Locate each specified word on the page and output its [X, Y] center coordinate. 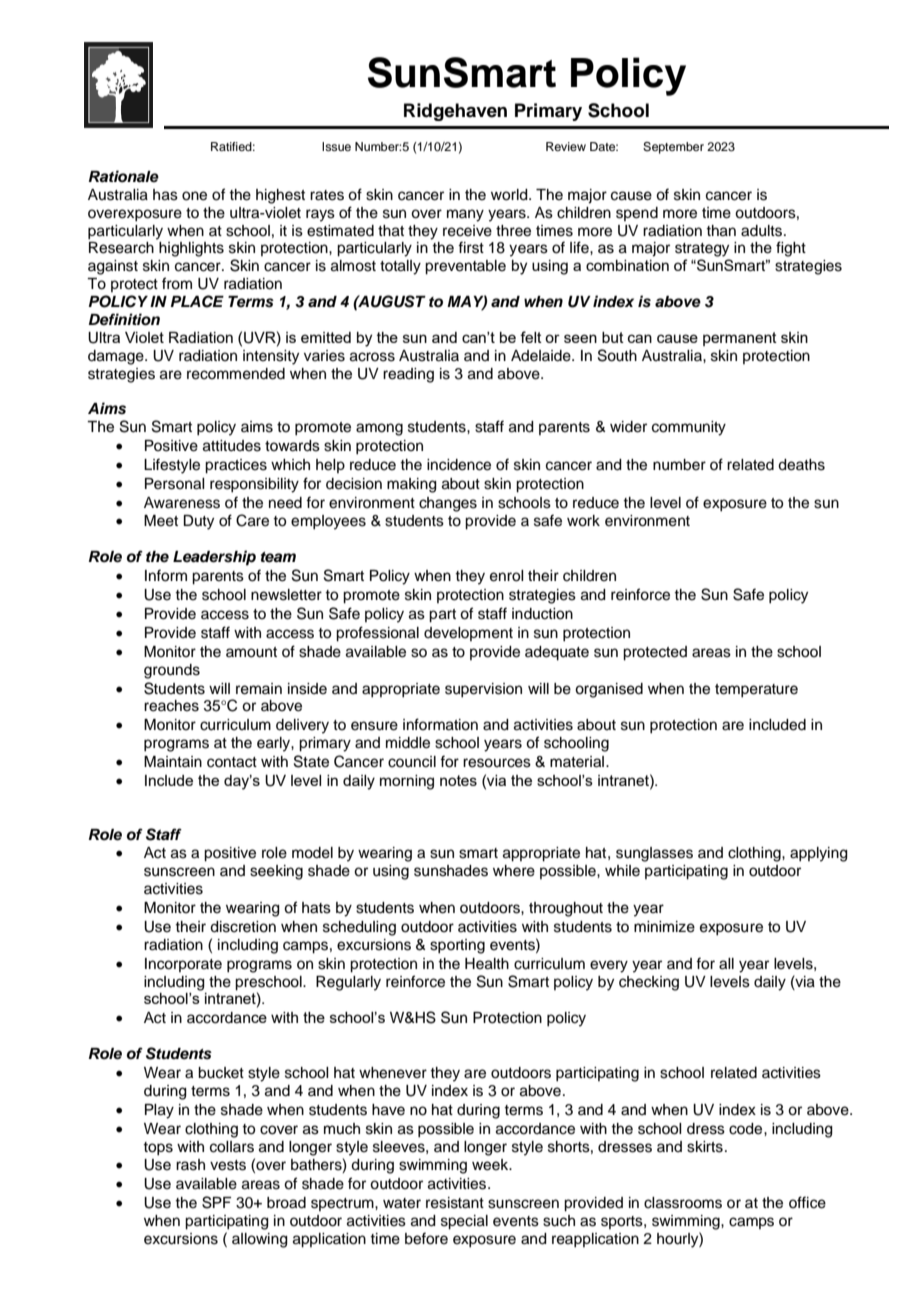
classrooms [683, 1203]
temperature [756, 691]
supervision [483, 690]
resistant [455, 1203]
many [465, 215]
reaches [171, 706]
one [194, 196]
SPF [216, 1202]
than [721, 231]
